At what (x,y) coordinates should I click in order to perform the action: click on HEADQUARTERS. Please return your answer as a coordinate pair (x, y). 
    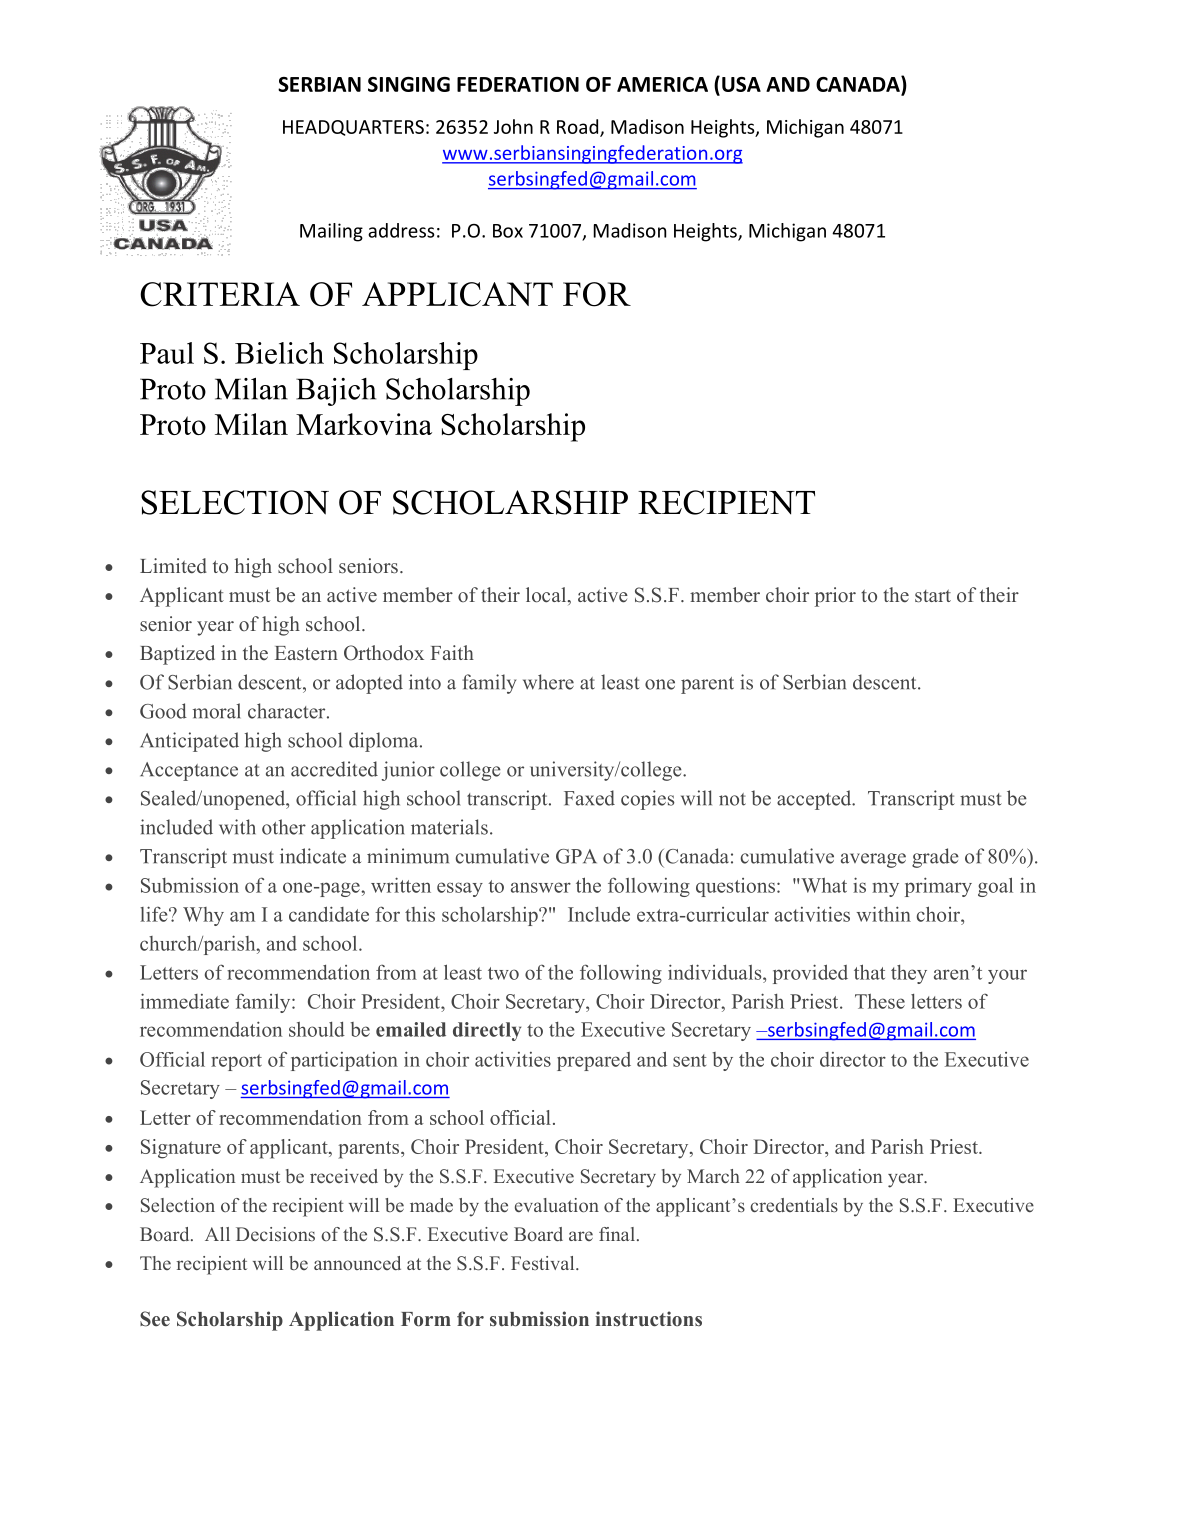
    Looking at the image, I should click on (353, 128).
